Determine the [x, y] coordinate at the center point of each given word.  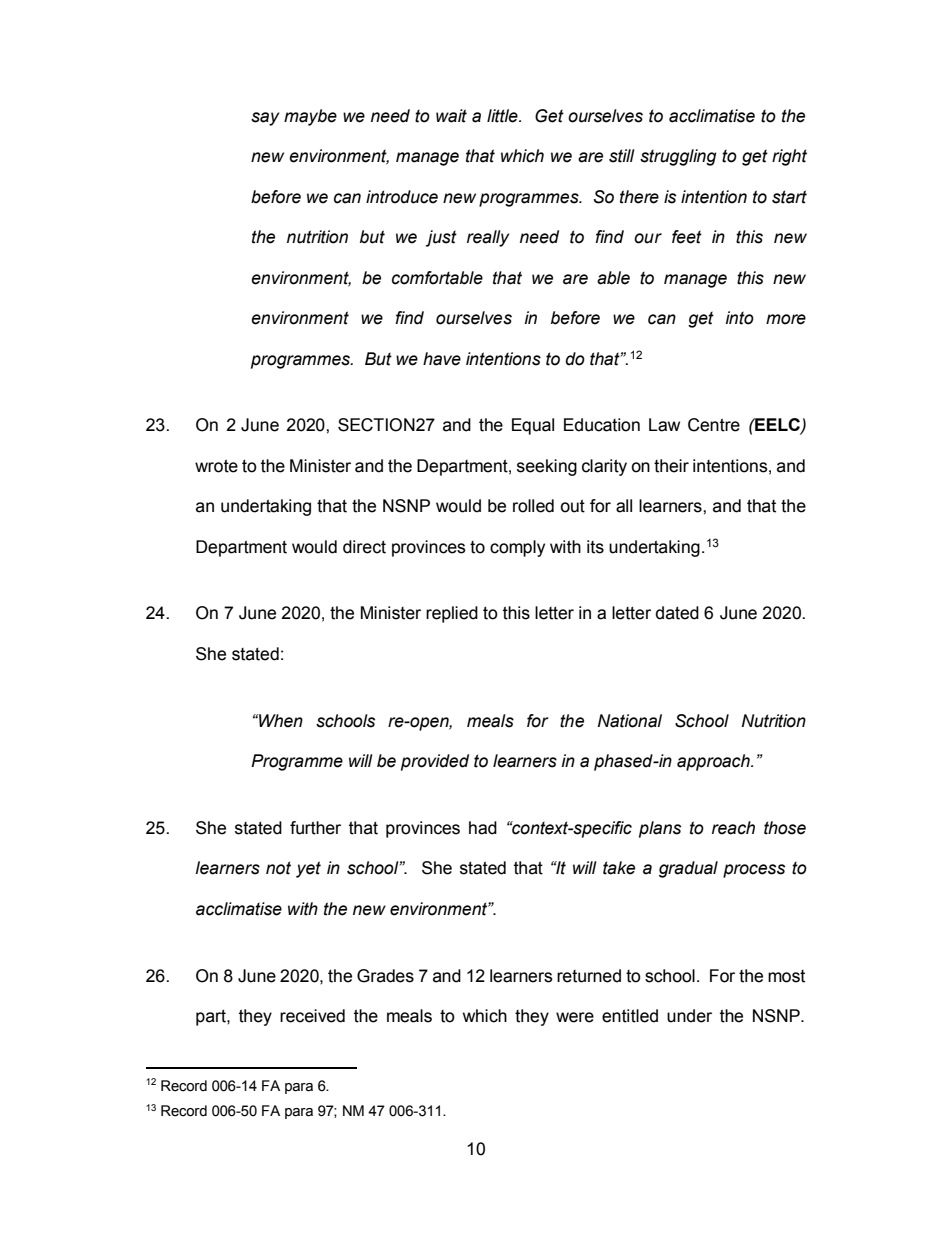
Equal [533, 426]
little [503, 116]
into [740, 318]
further [315, 828]
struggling [678, 157]
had [483, 828]
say [265, 119]
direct [364, 547]
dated [677, 613]
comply [517, 548]
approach [714, 762]
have [442, 359]
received [312, 1016]
